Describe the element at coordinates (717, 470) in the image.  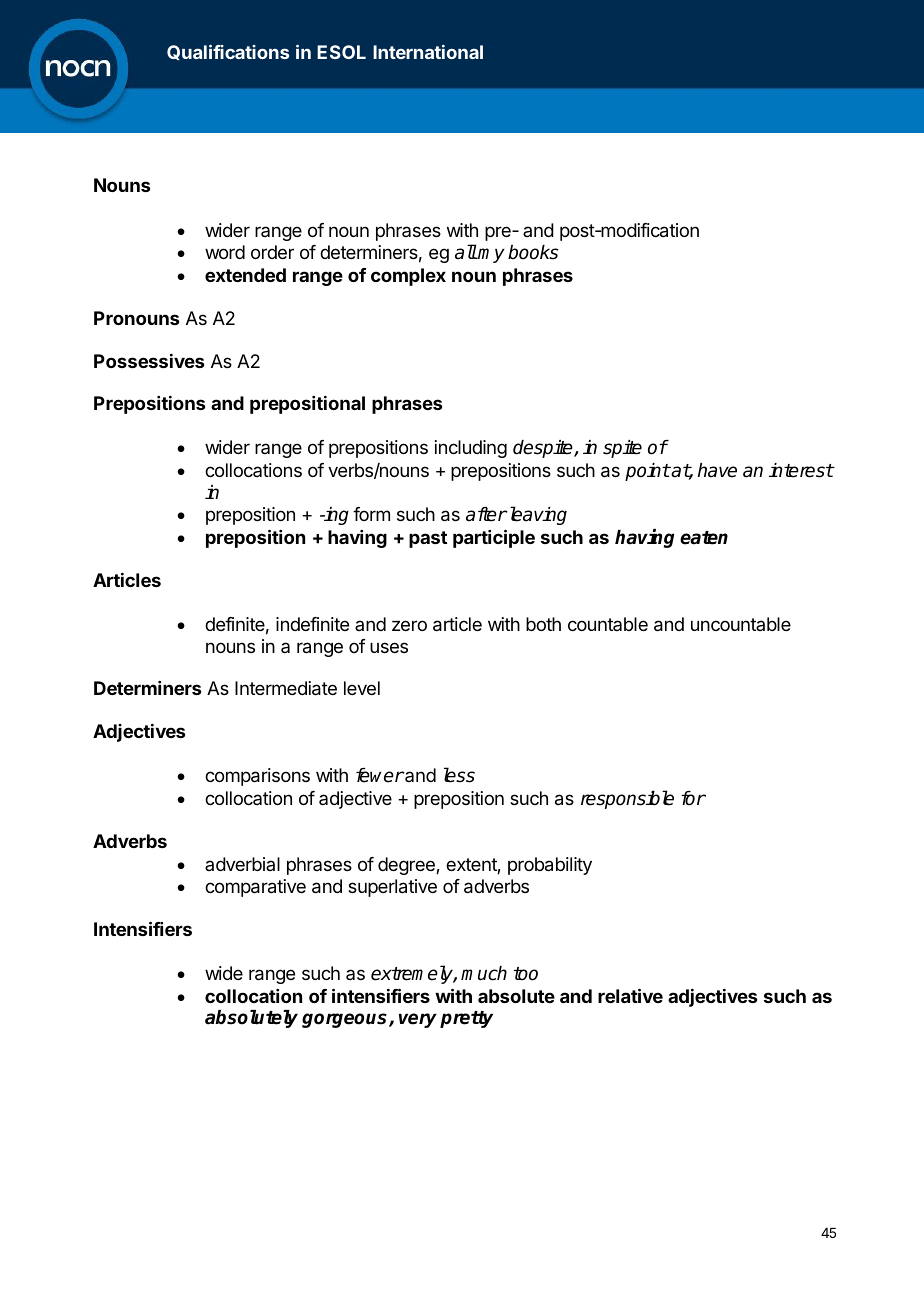
I see `have` at that location.
